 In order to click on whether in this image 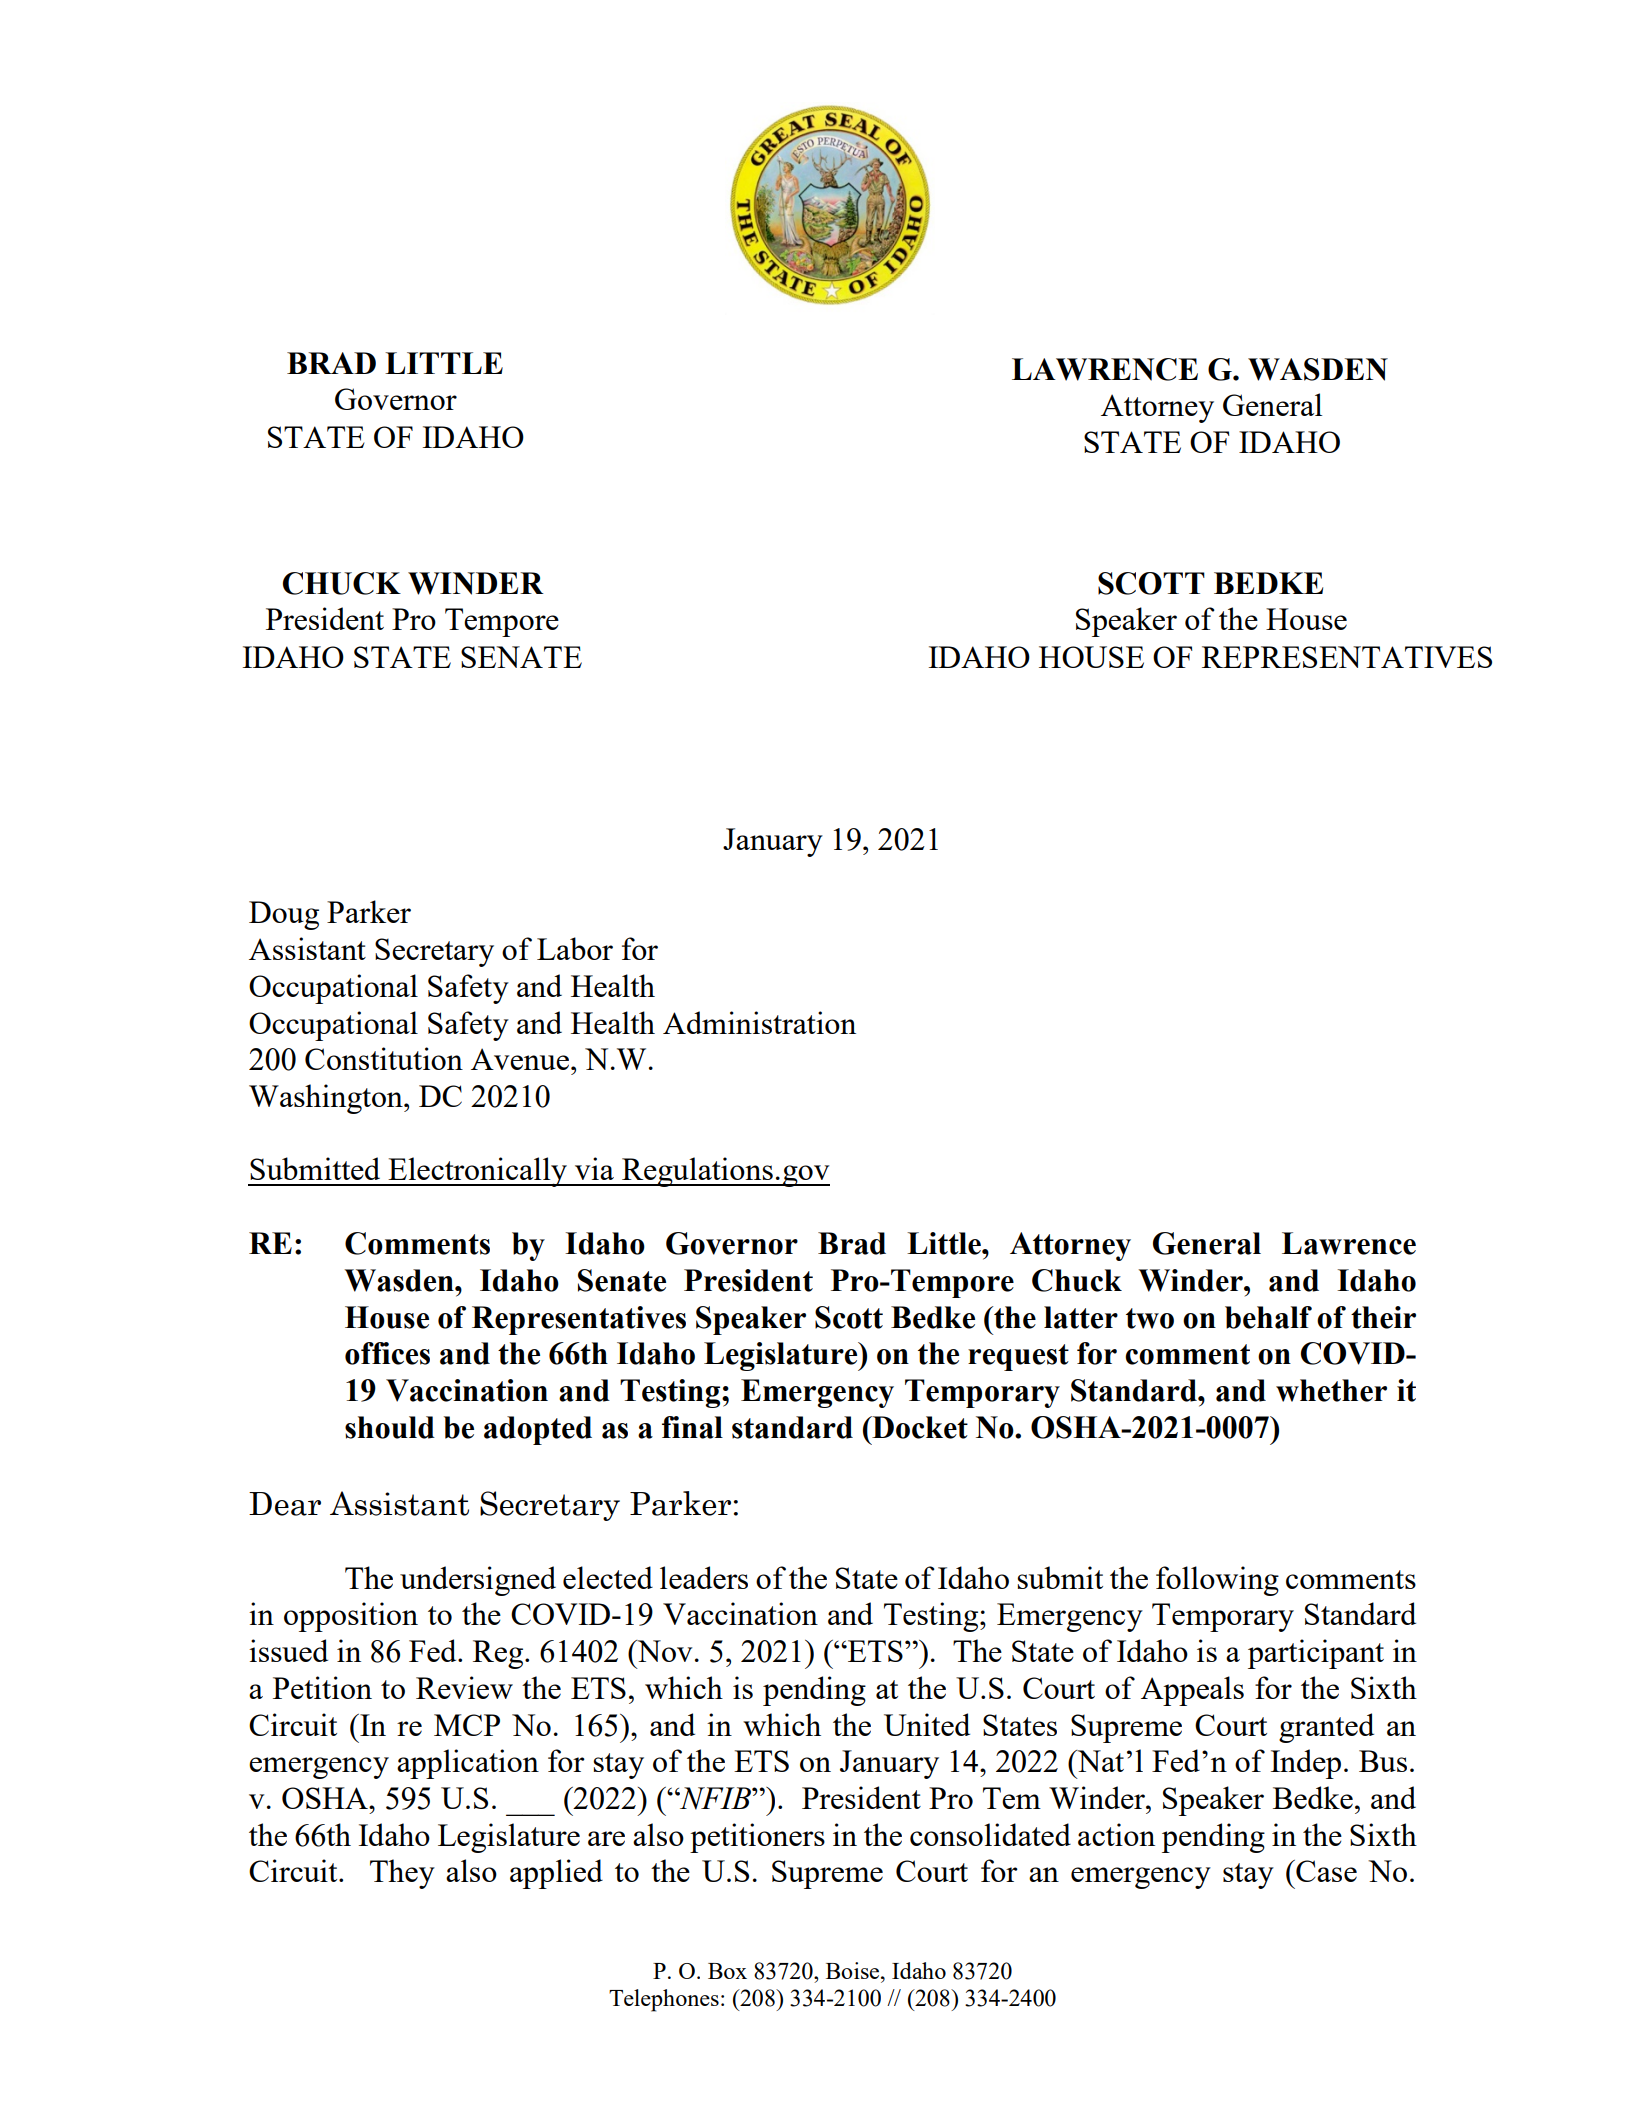, I will do `click(1331, 1390)`.
